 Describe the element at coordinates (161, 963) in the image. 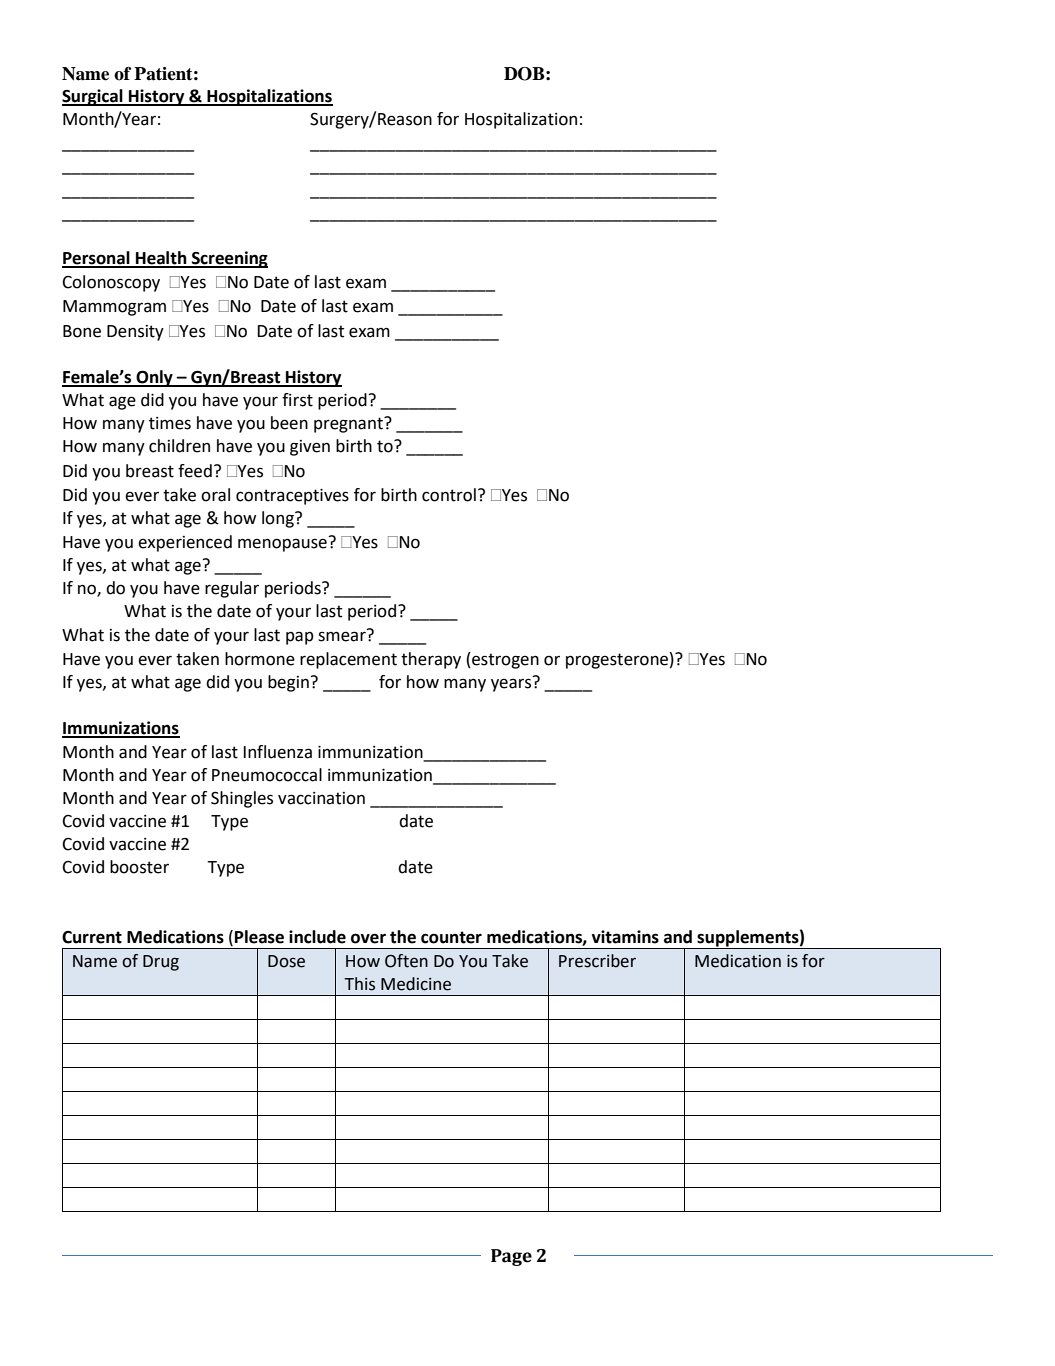

I see `Drug` at that location.
